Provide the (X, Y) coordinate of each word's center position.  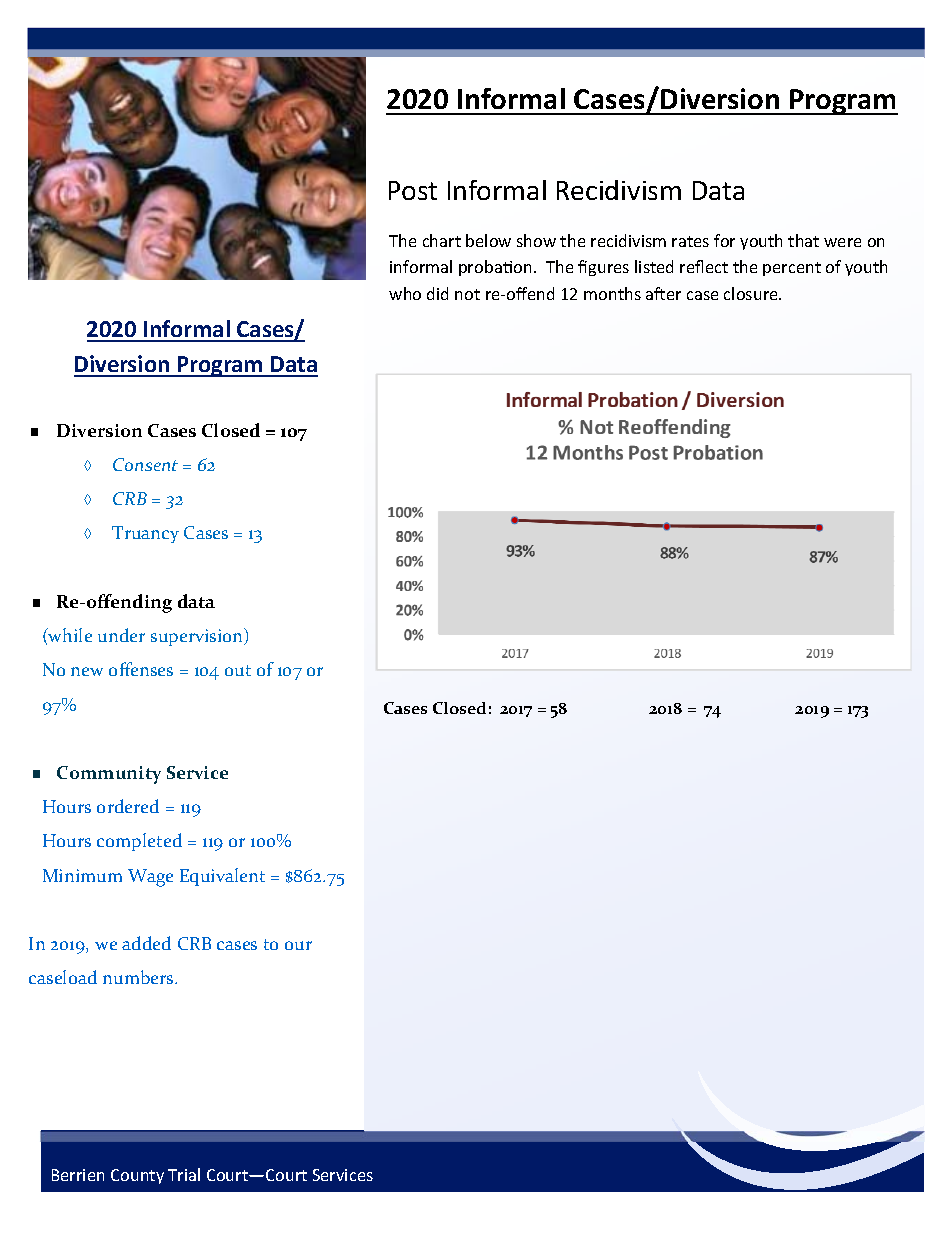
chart (442, 240)
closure (752, 293)
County (137, 1176)
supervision (198, 637)
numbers (139, 977)
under (121, 635)
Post (413, 190)
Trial (184, 1174)
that (803, 240)
